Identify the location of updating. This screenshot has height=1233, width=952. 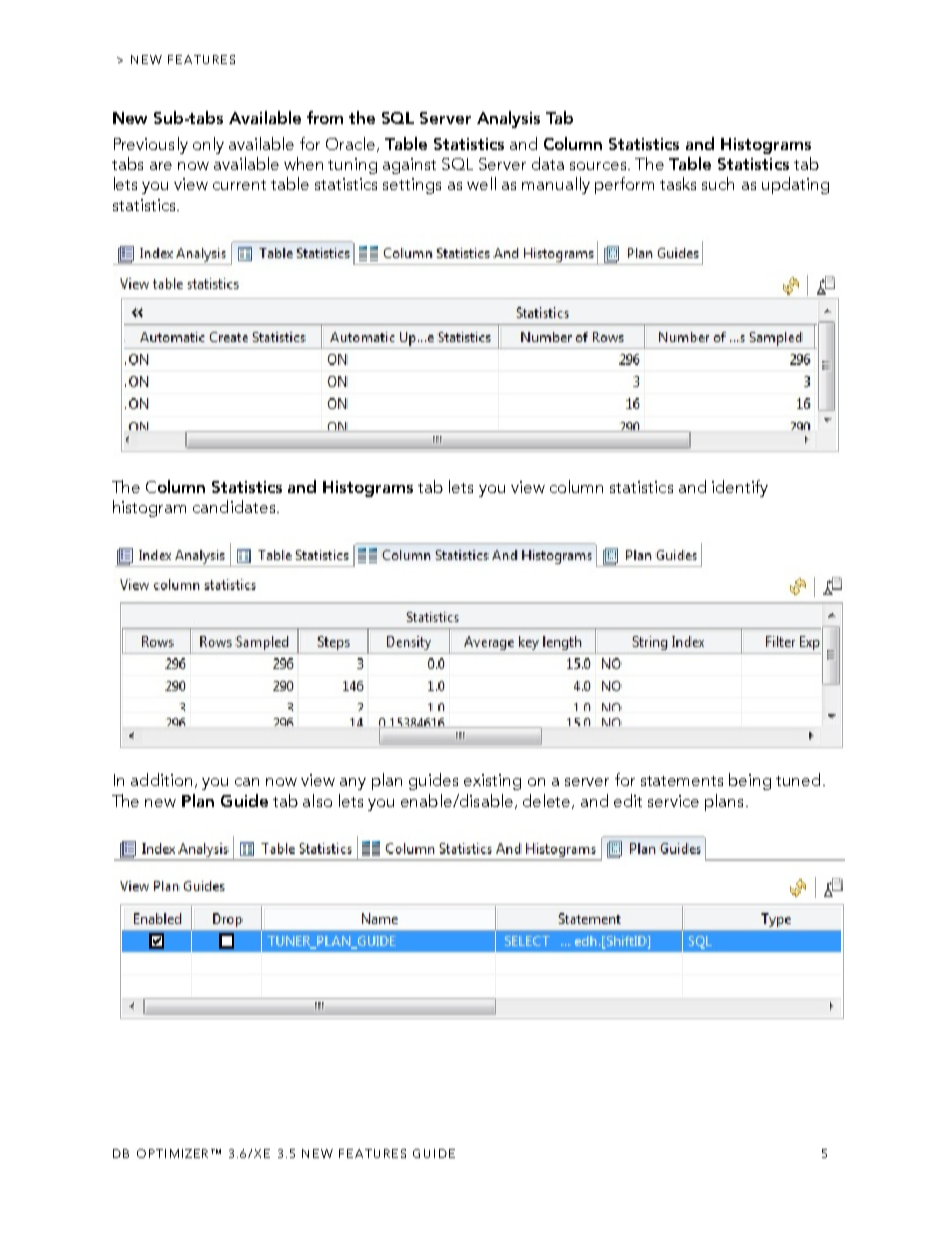
(795, 185).
